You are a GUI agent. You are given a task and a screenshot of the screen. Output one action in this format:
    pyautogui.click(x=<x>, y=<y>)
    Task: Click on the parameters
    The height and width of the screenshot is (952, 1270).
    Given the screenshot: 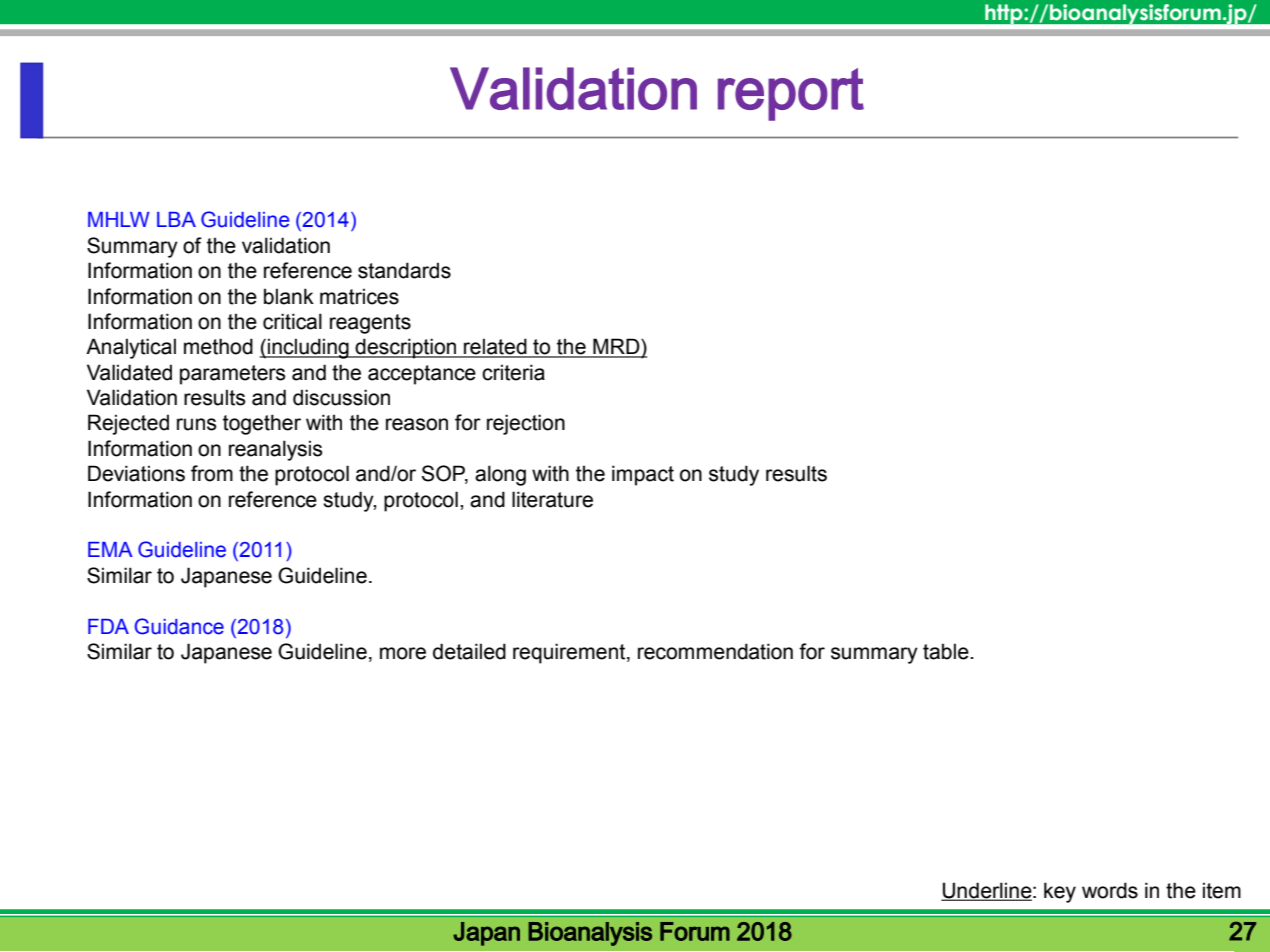 What is the action you would take?
    pyautogui.click(x=233, y=375)
